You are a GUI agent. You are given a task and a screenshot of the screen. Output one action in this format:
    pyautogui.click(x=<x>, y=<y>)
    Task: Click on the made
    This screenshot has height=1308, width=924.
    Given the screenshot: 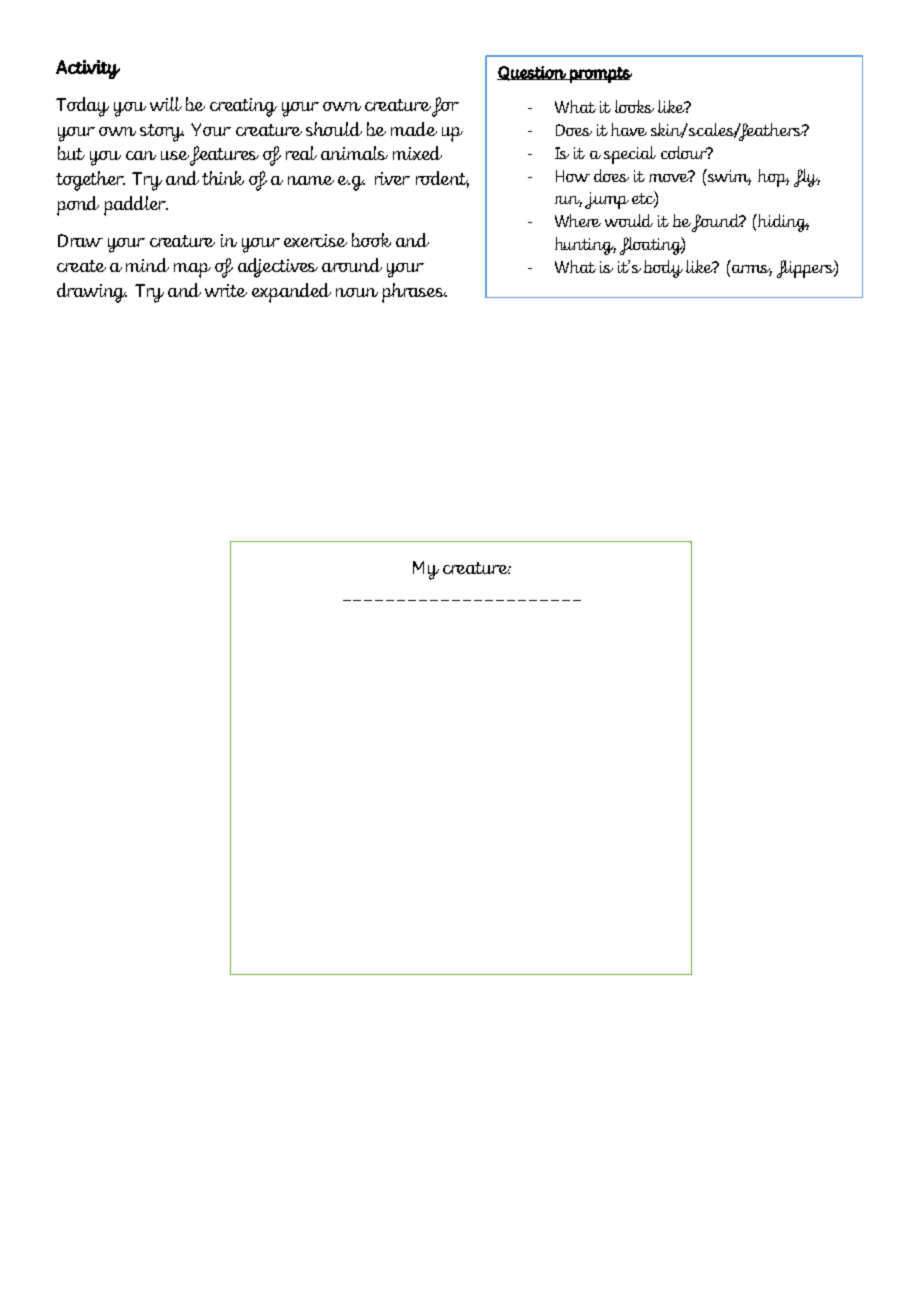 What is the action you would take?
    pyautogui.click(x=414, y=129)
